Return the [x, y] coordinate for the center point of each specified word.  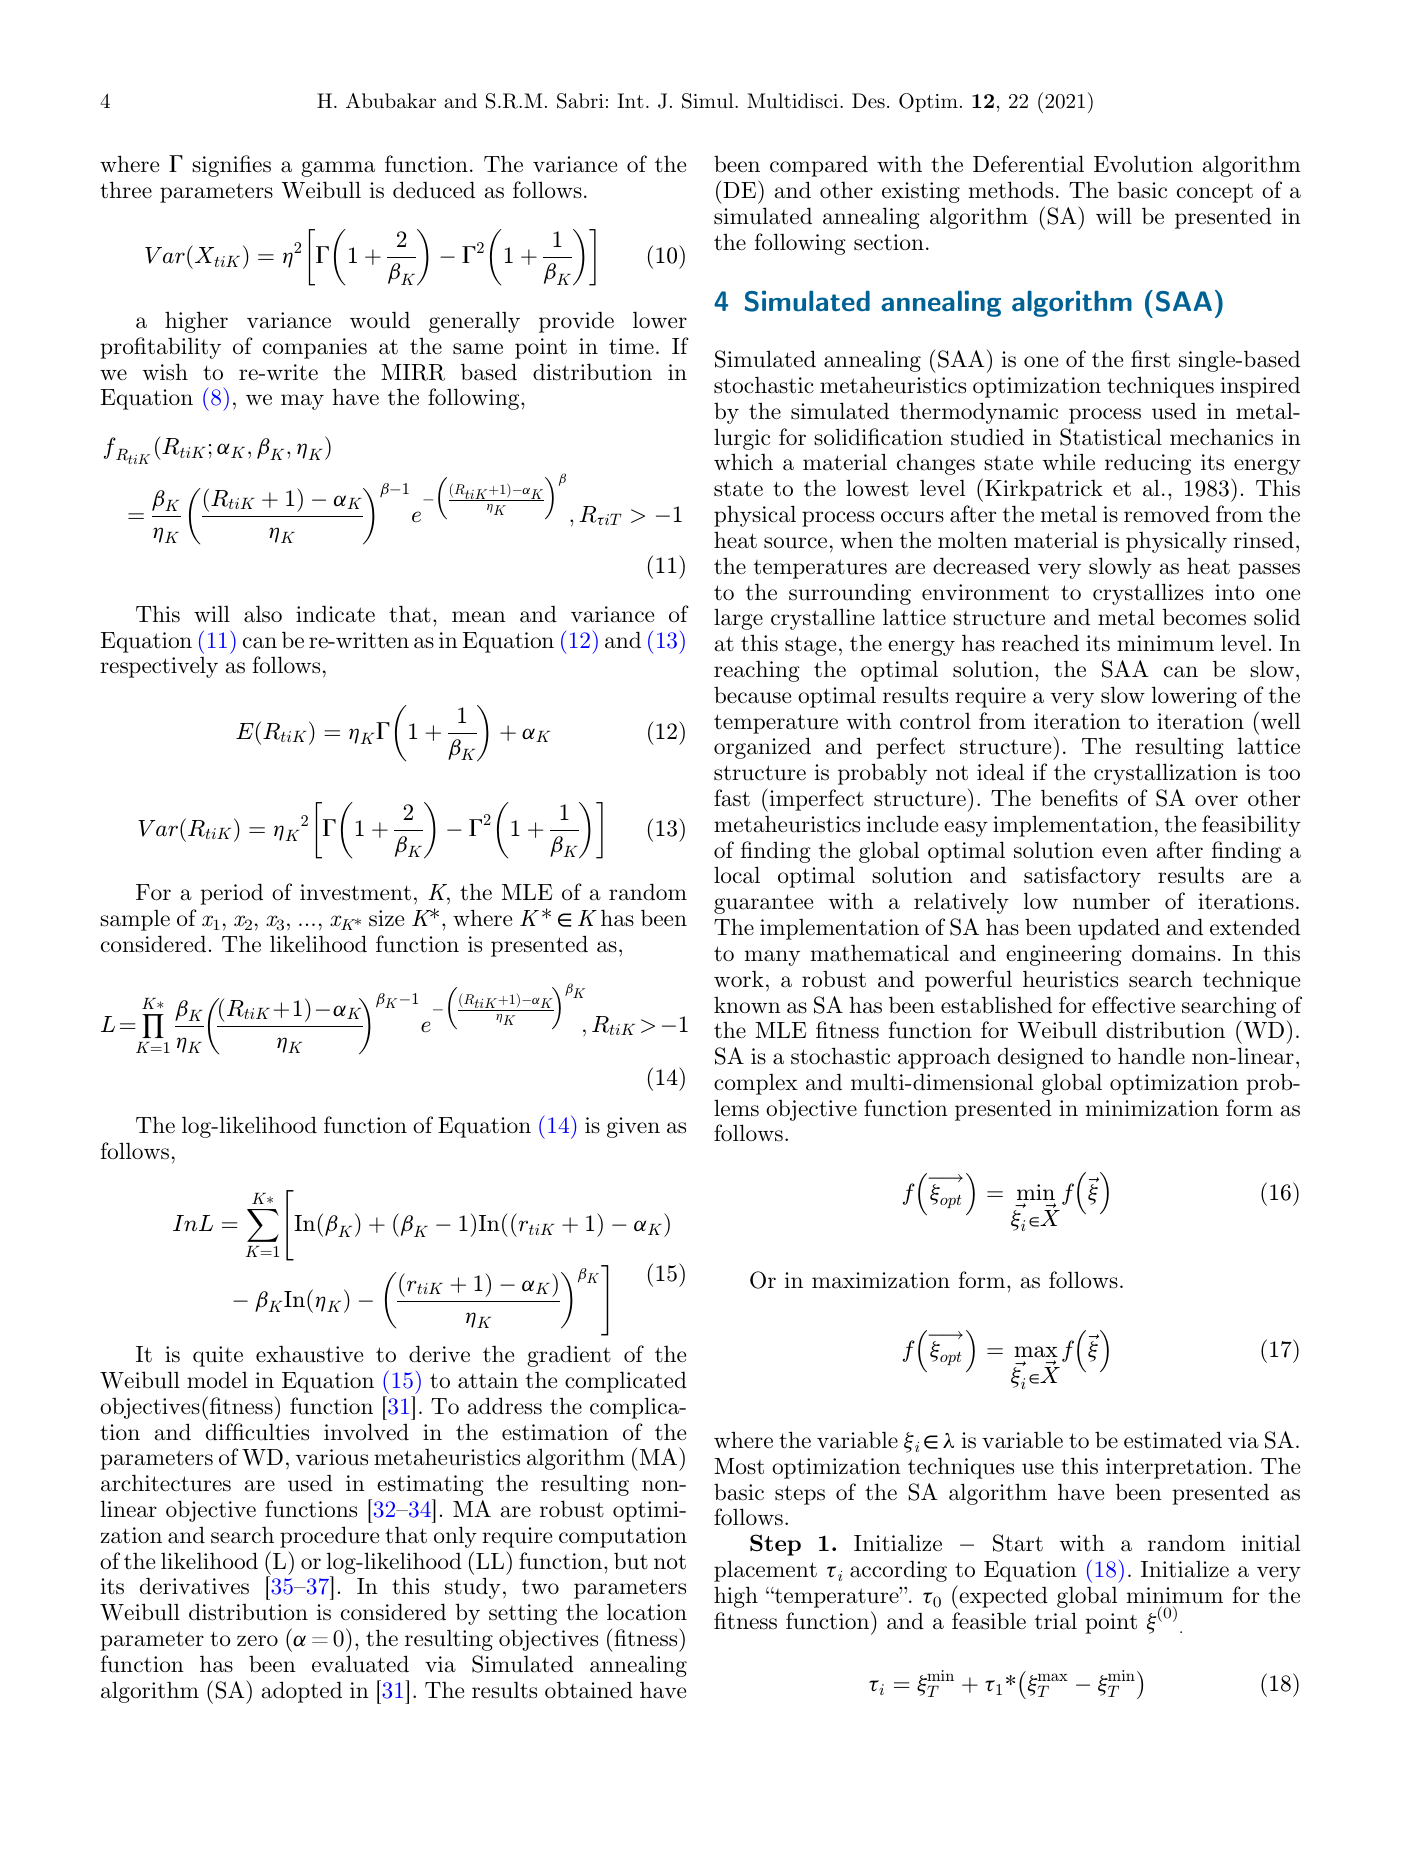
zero [257, 1641]
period [231, 894]
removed [1167, 514]
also [263, 614]
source [795, 543]
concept [1215, 193]
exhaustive [309, 1354]
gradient [569, 1356]
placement [765, 1571]
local [737, 875]
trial [1056, 1621]
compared [819, 166]
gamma [338, 169]
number [1111, 901]
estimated [1173, 1440]
